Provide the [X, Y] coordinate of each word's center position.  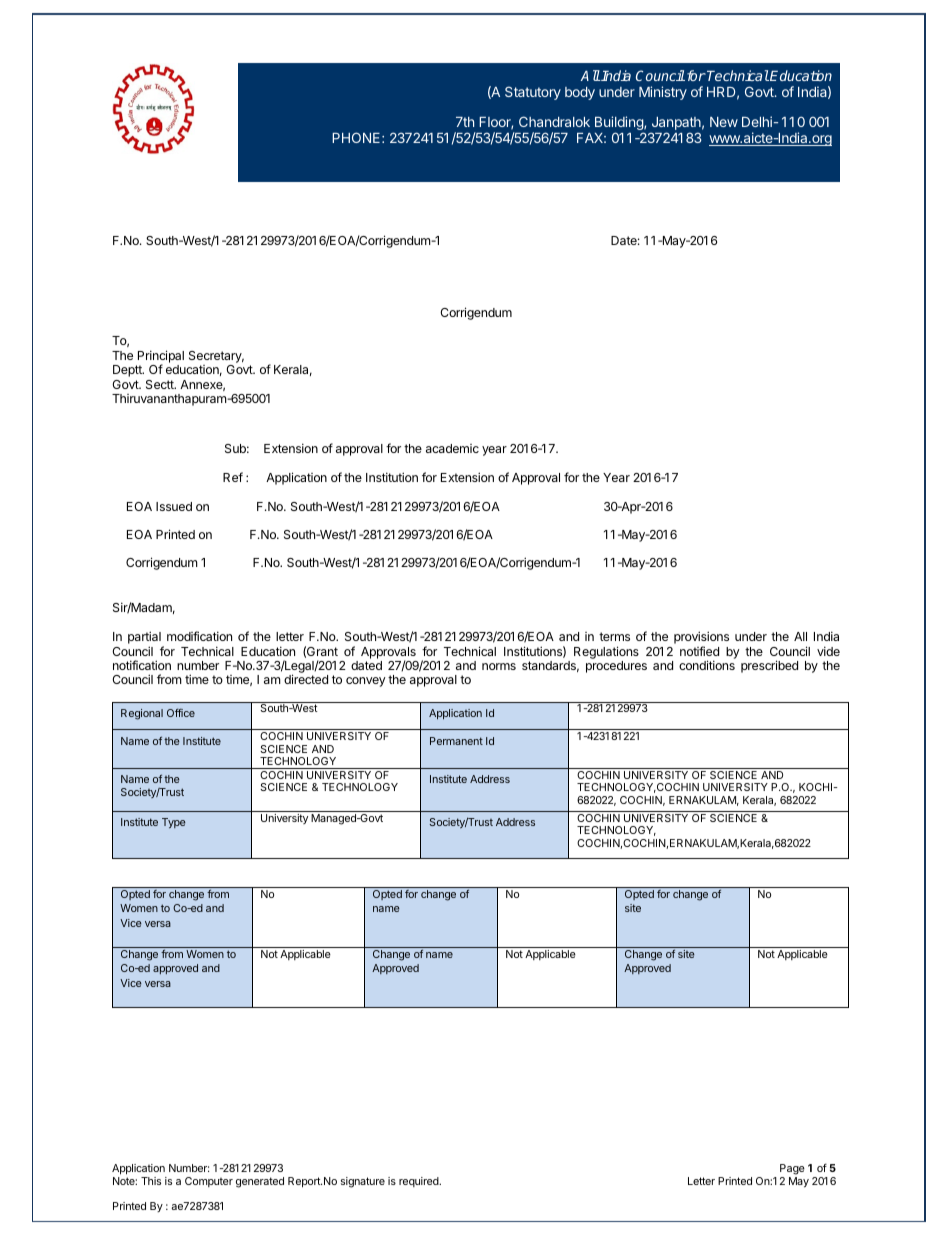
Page [792, 1171]
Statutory [533, 93]
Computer [209, 1182]
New [724, 122]
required [420, 1182]
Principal [161, 357]
